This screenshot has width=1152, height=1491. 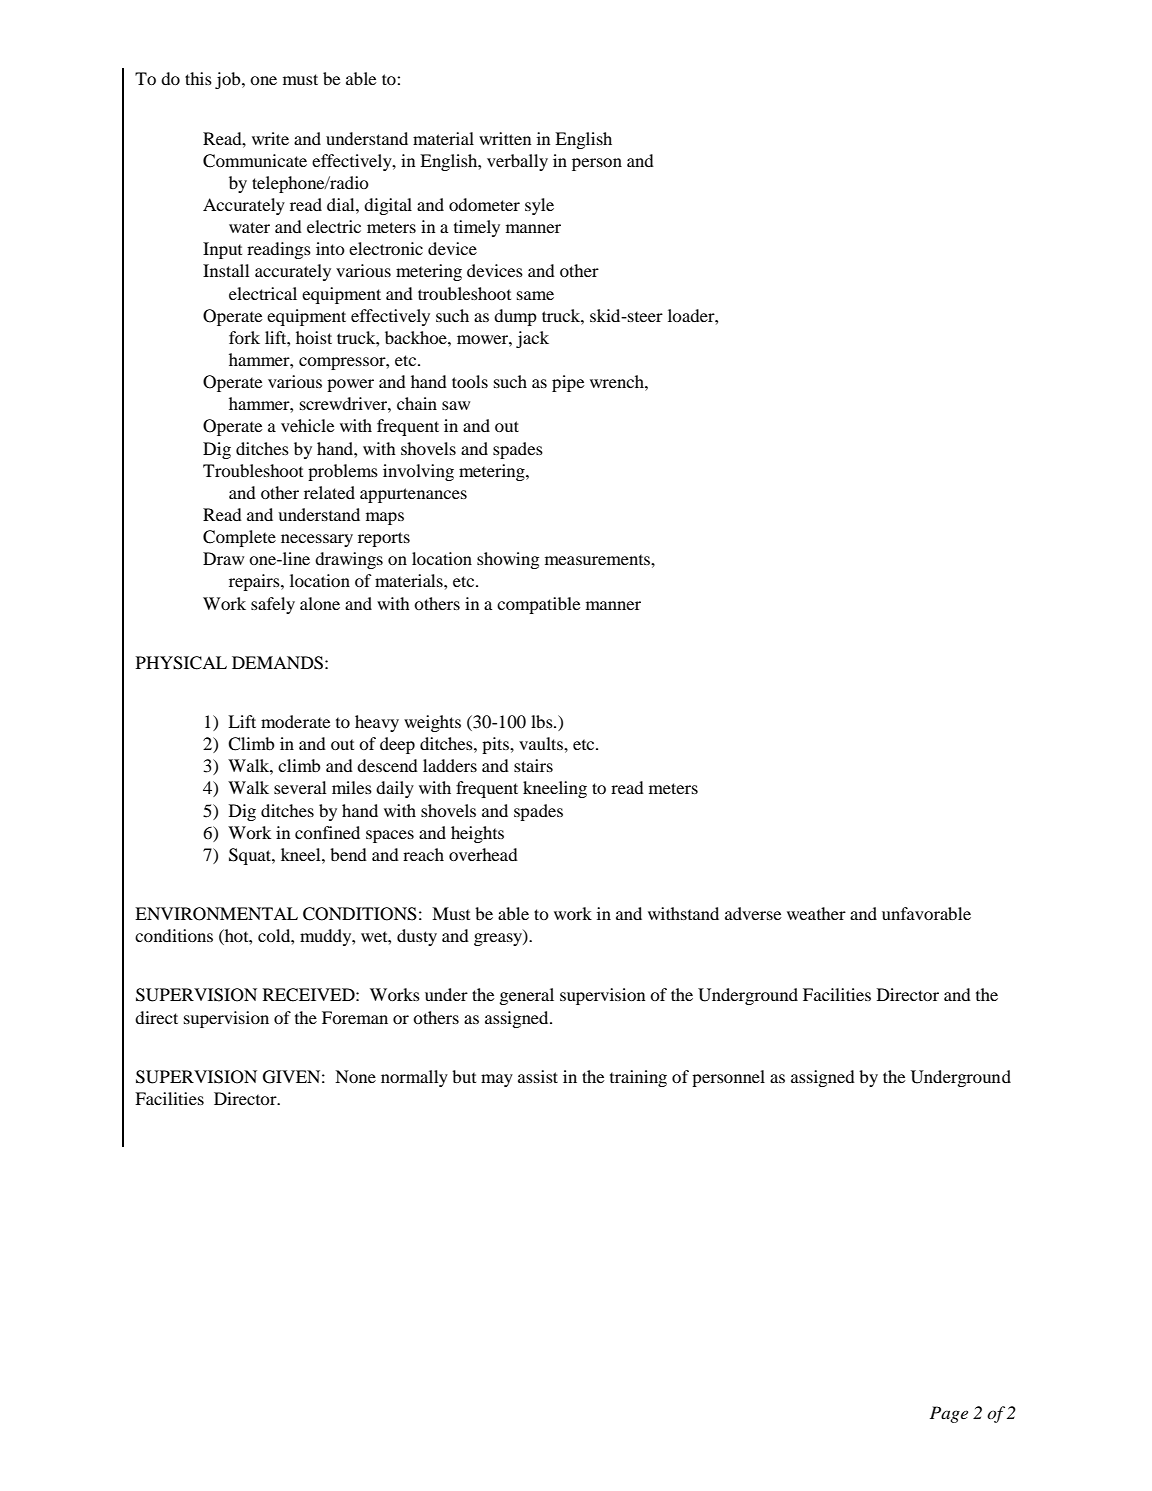 I want to click on verbally, so click(x=517, y=162).
